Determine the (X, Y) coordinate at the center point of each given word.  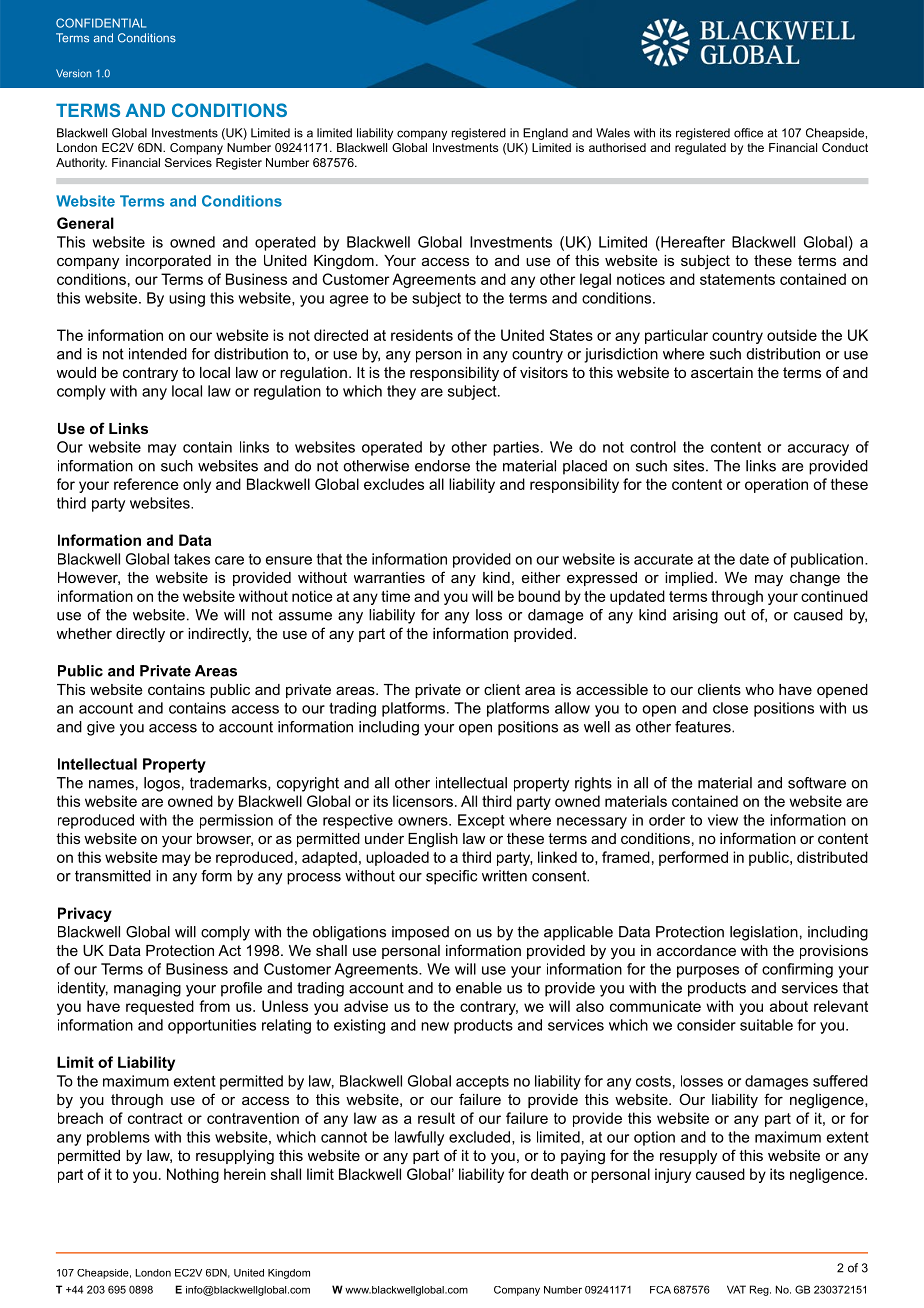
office (748, 133)
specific (451, 877)
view (723, 820)
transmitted (113, 876)
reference (146, 484)
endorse (442, 466)
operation (776, 485)
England (545, 134)
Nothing (193, 1175)
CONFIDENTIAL (101, 23)
